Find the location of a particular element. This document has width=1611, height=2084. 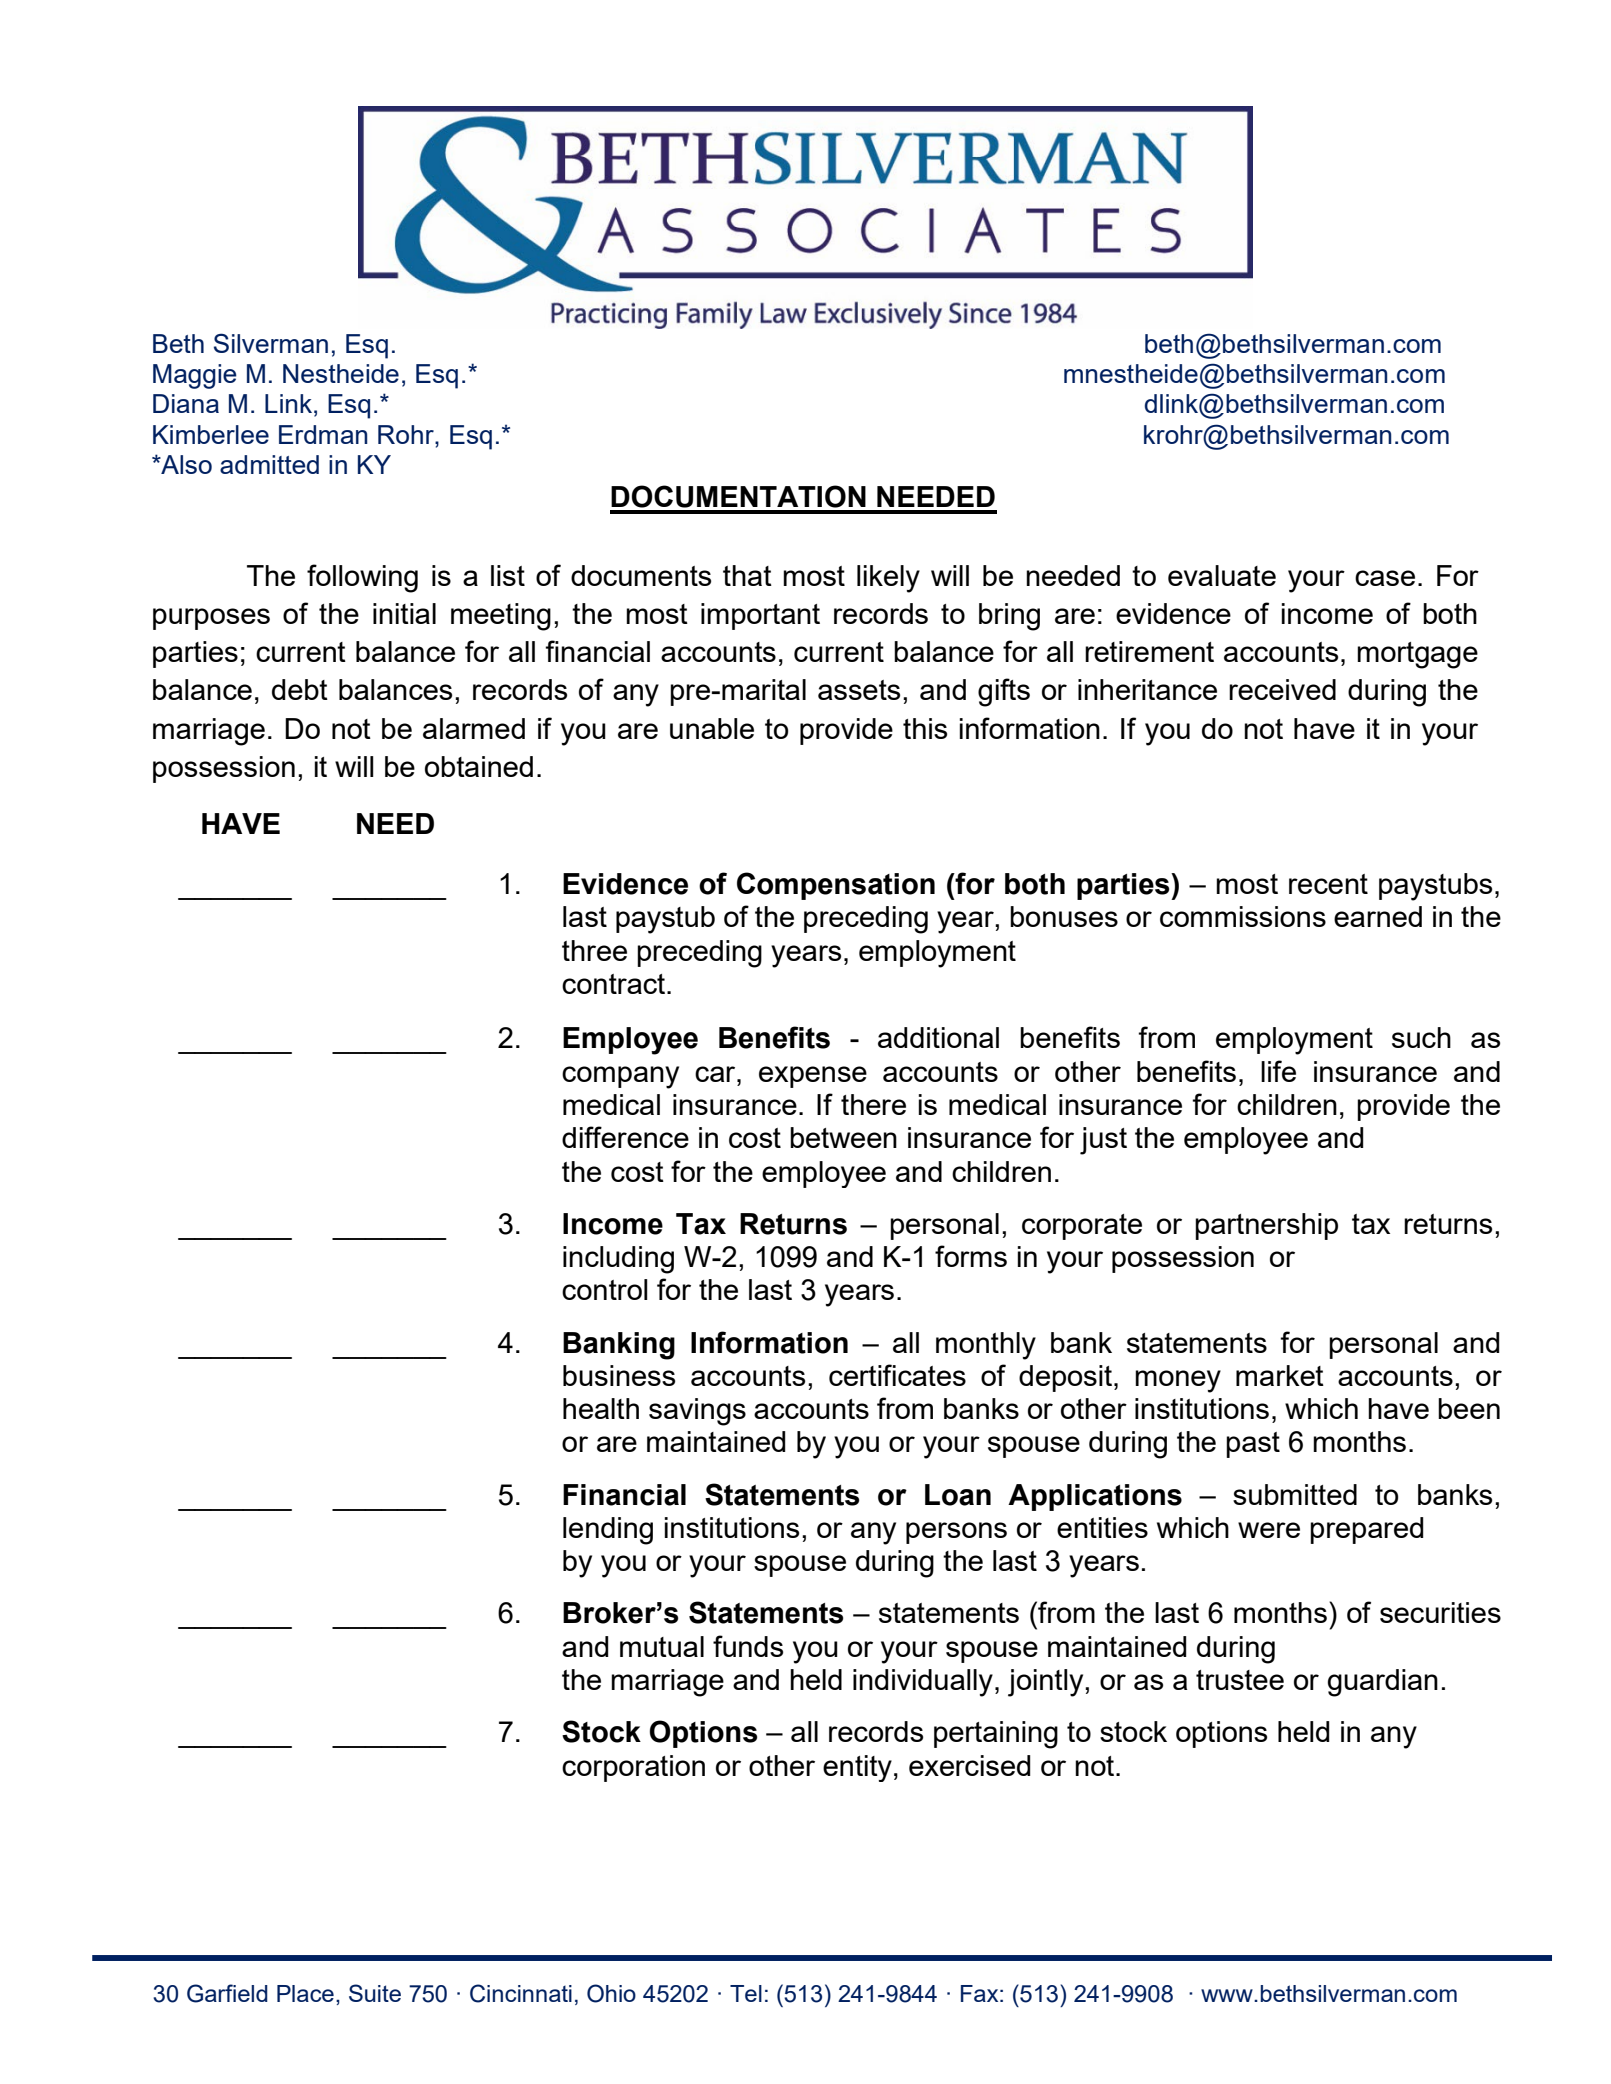

earned is located at coordinates (1378, 916).
